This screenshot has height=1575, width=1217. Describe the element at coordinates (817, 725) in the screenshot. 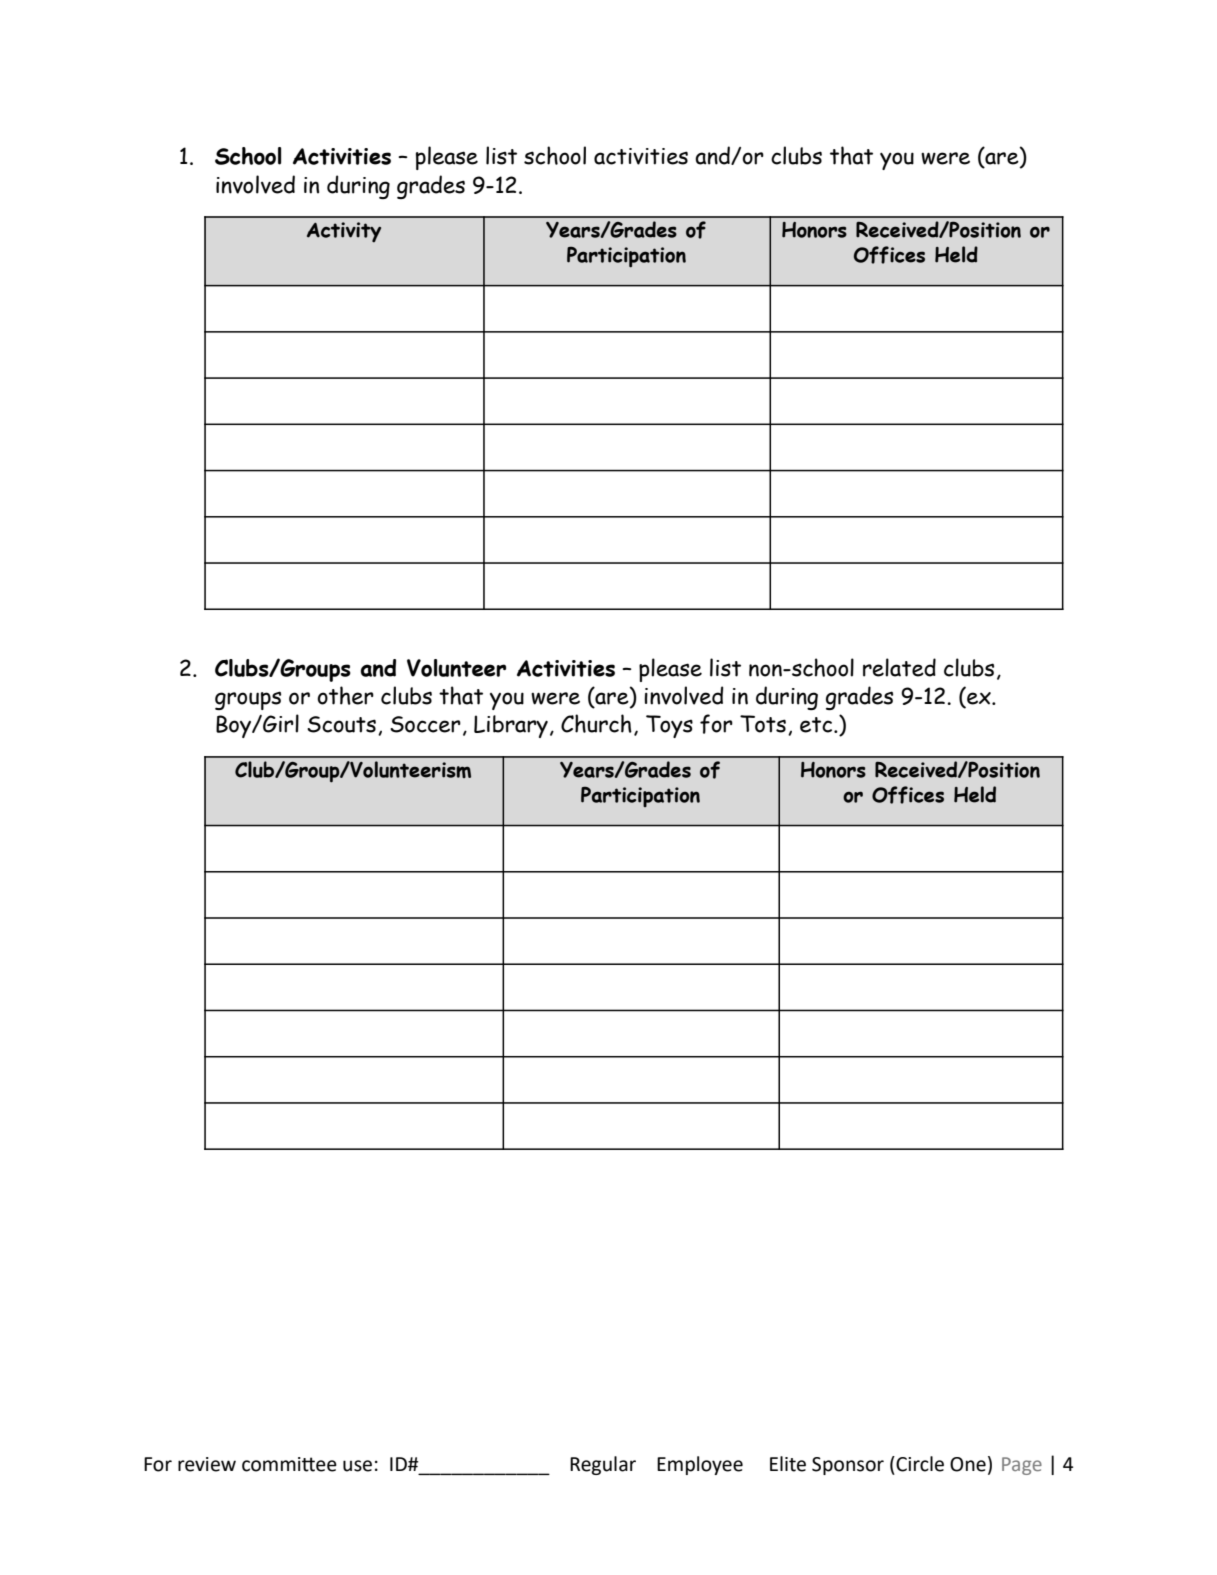

I see `etc` at that location.
